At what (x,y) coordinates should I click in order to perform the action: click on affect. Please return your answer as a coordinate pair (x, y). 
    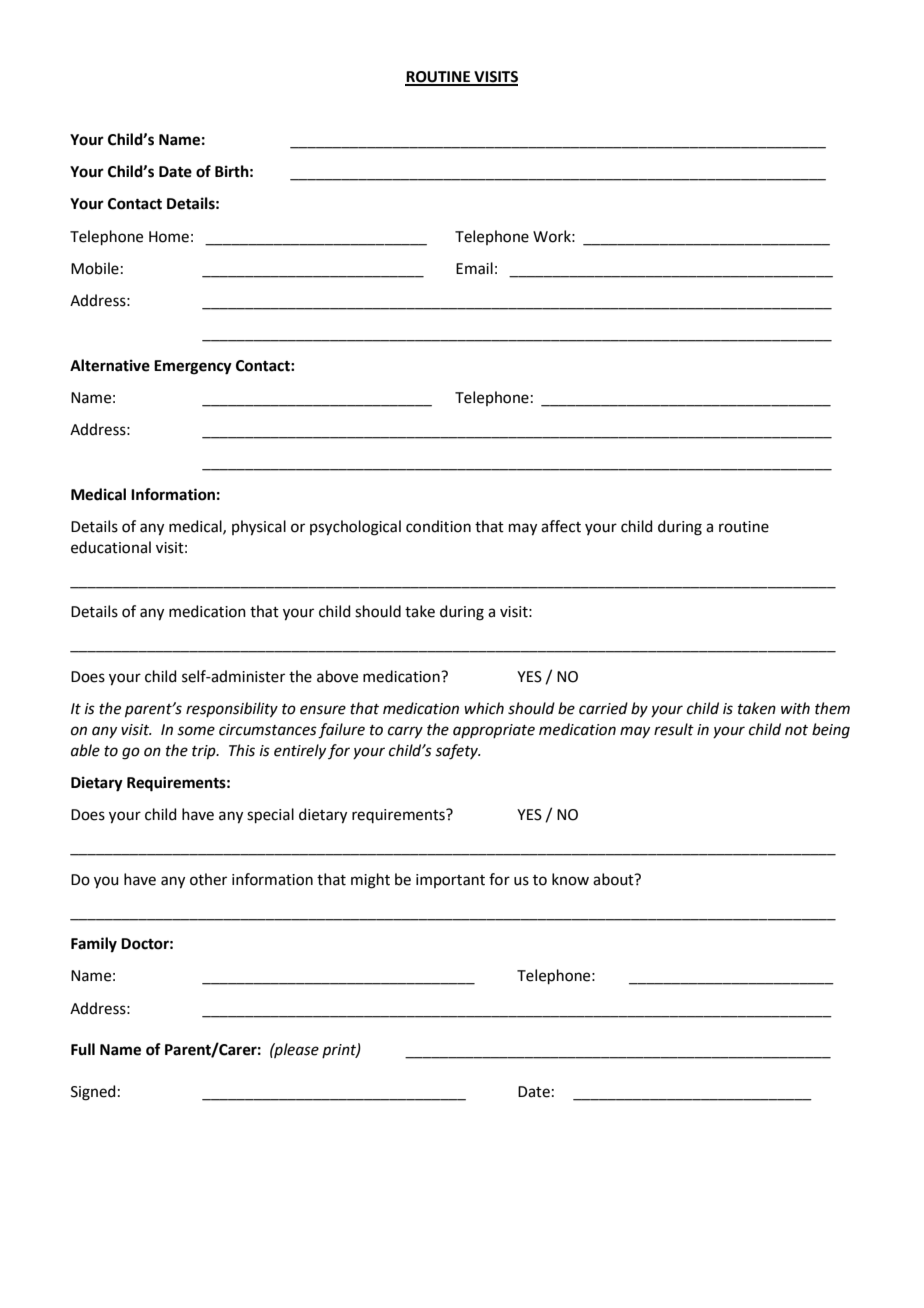
    Looking at the image, I should click on (561, 526).
